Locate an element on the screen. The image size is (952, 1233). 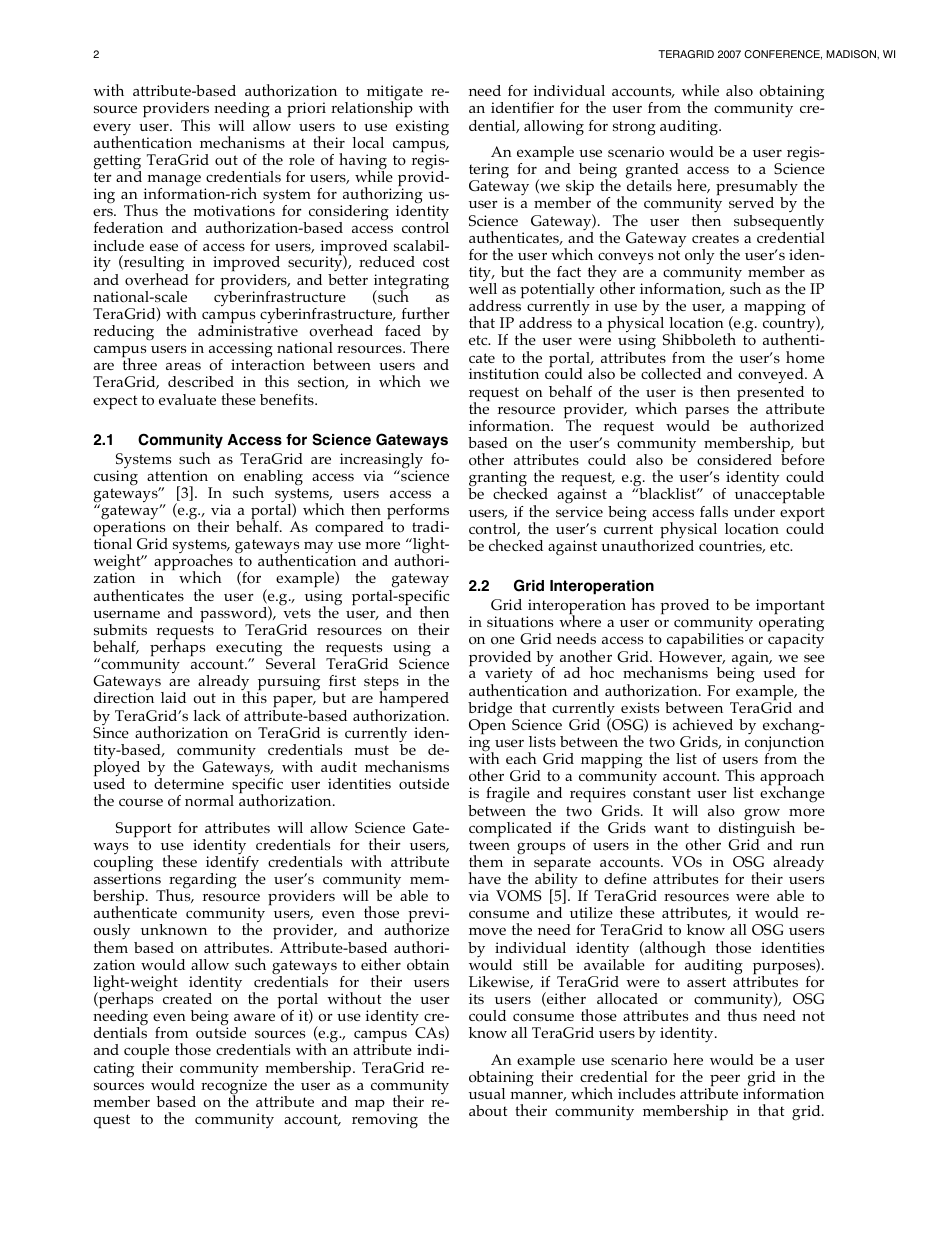
fragile is located at coordinates (508, 795).
